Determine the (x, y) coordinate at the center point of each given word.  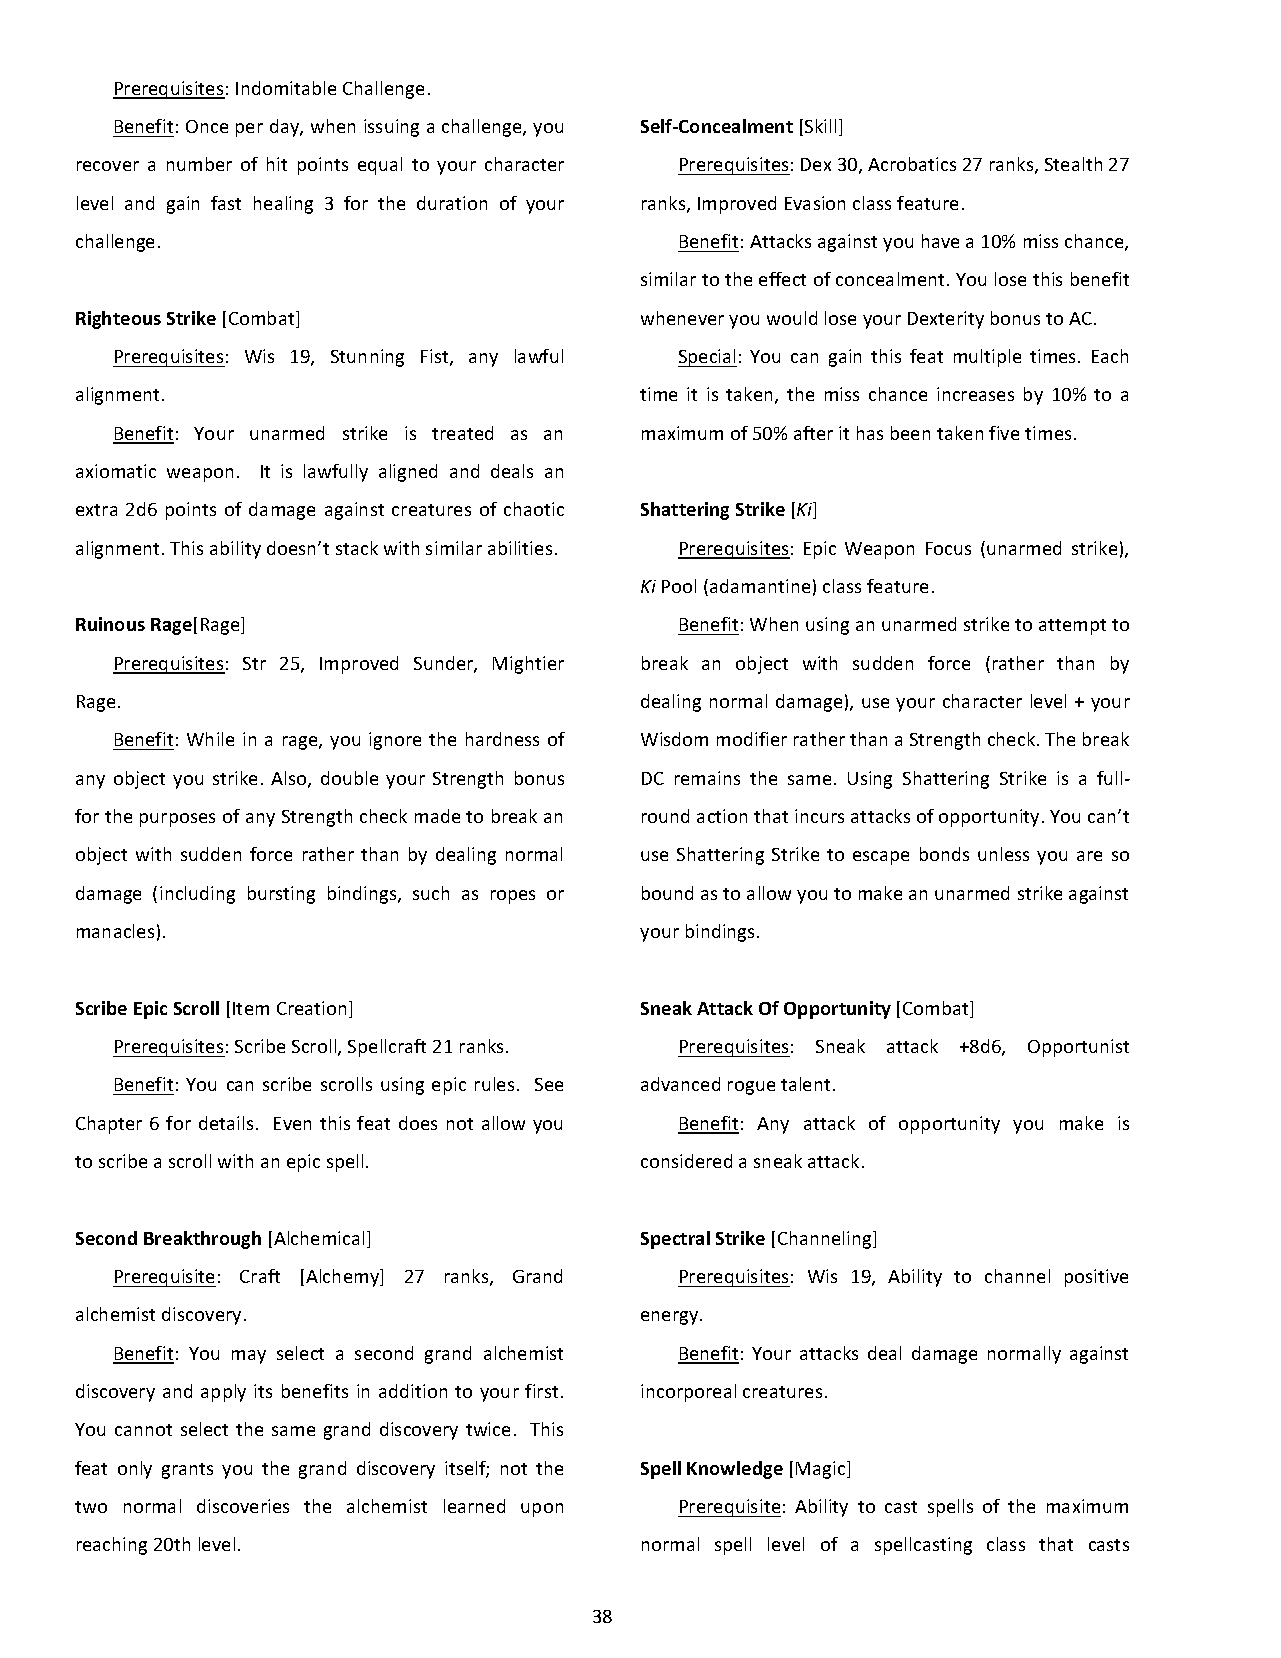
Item (251, 1008)
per (249, 130)
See (549, 1084)
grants (187, 1471)
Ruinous (110, 624)
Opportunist (1078, 1048)
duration (452, 203)
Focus (948, 548)
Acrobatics (912, 164)
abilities (520, 548)
